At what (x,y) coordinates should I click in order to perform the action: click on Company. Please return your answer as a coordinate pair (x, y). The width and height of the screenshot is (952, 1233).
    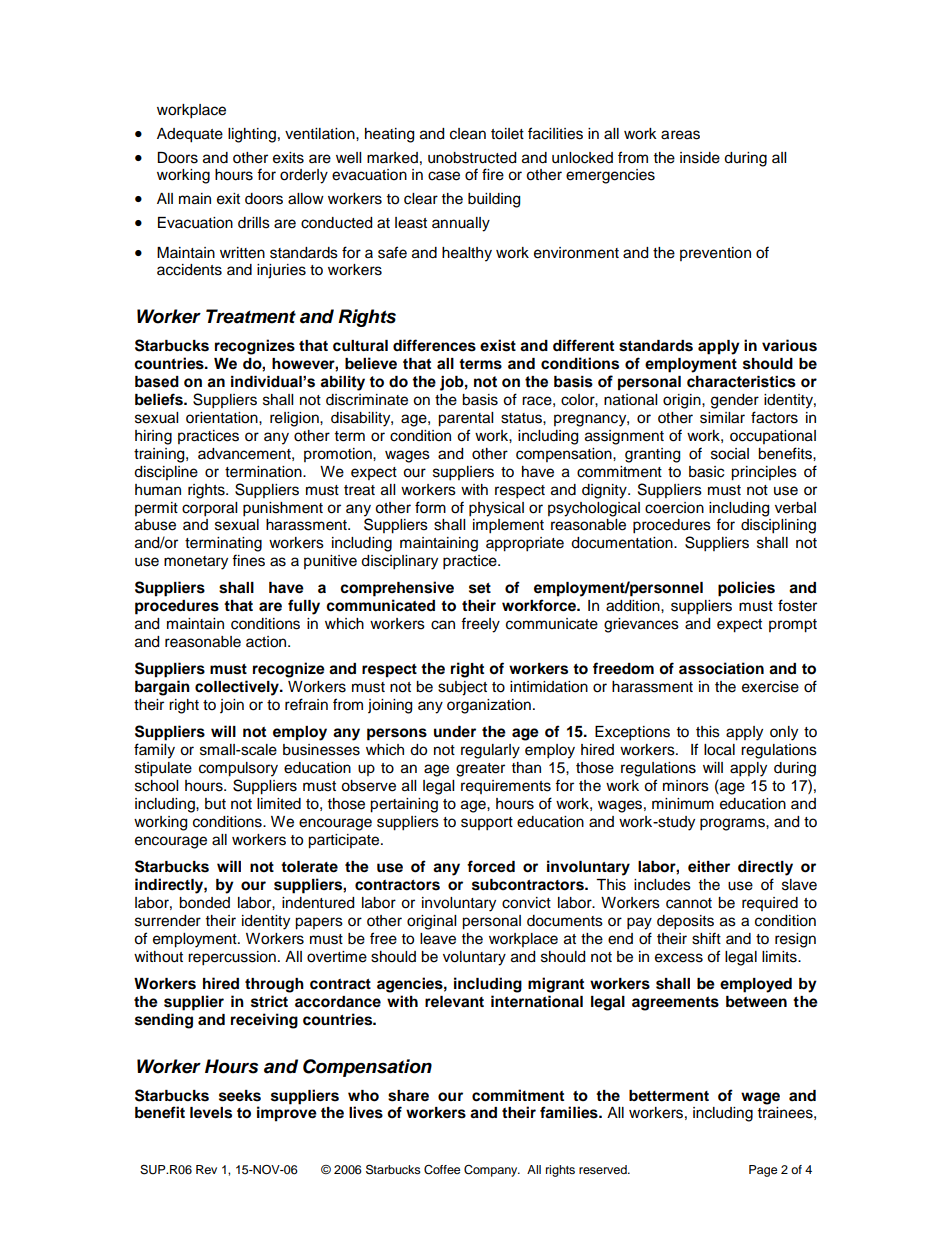
    Looking at the image, I should click on (492, 1171).
